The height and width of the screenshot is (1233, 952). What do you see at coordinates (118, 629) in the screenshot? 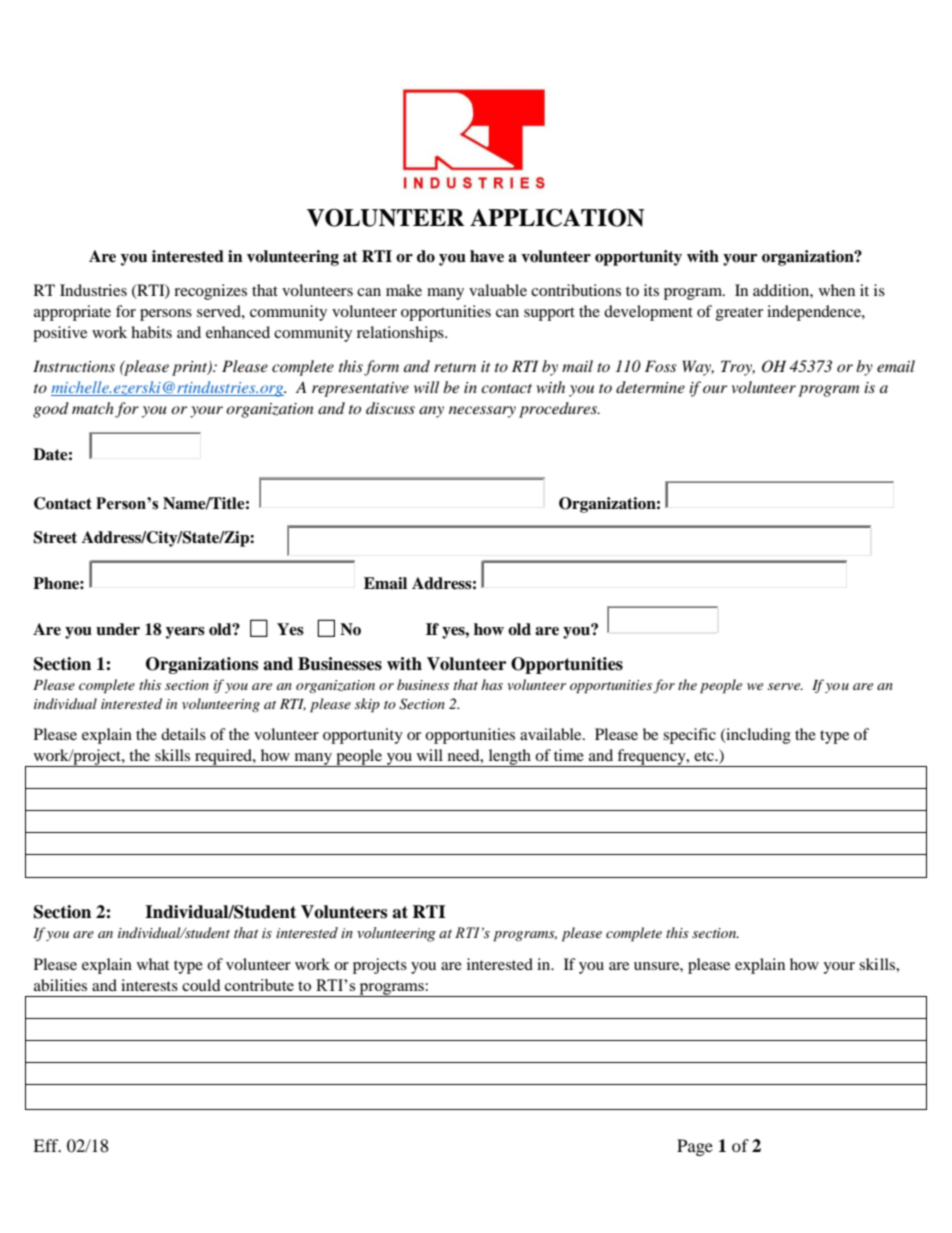
I see `under` at bounding box center [118, 629].
